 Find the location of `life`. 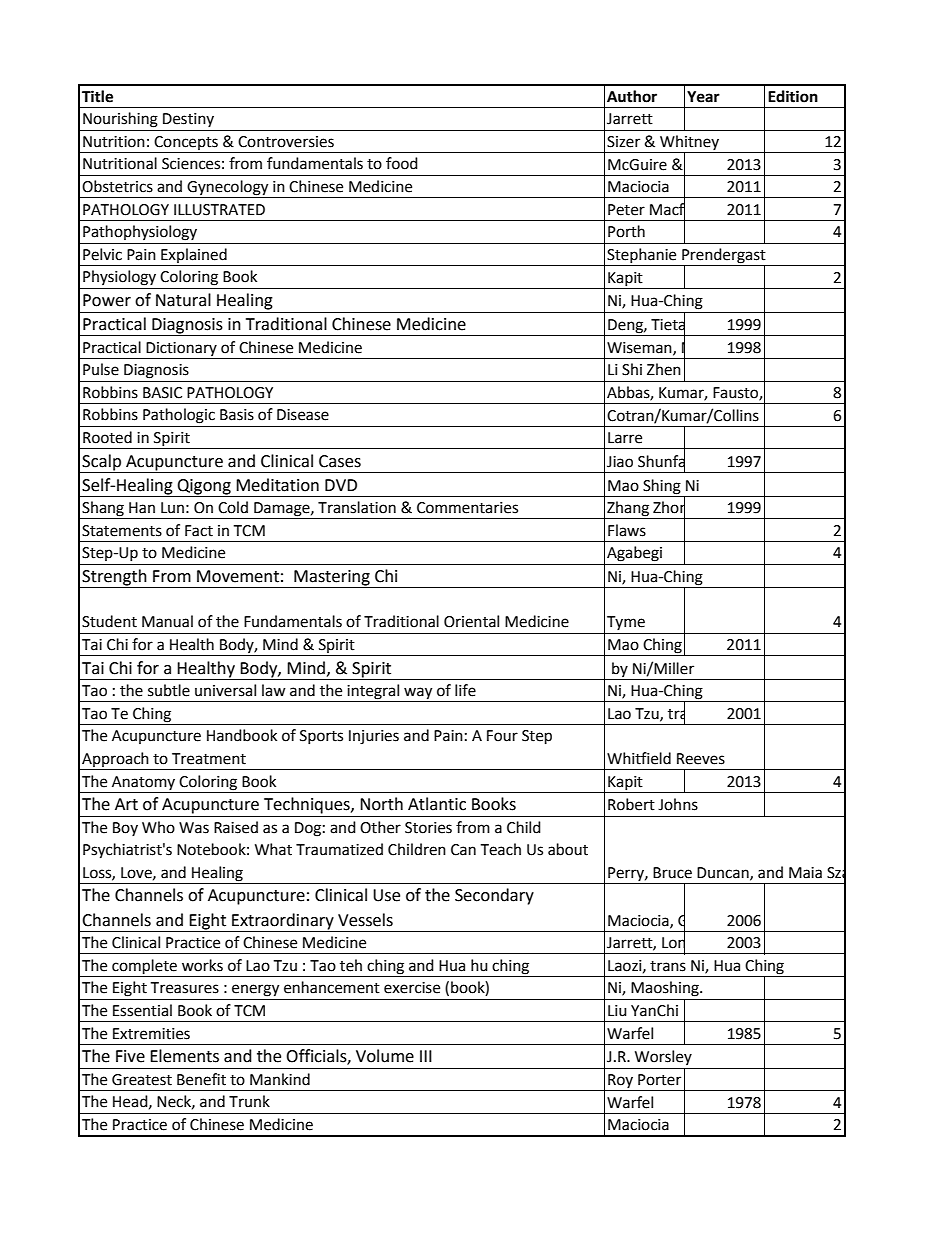

life is located at coordinates (465, 690).
